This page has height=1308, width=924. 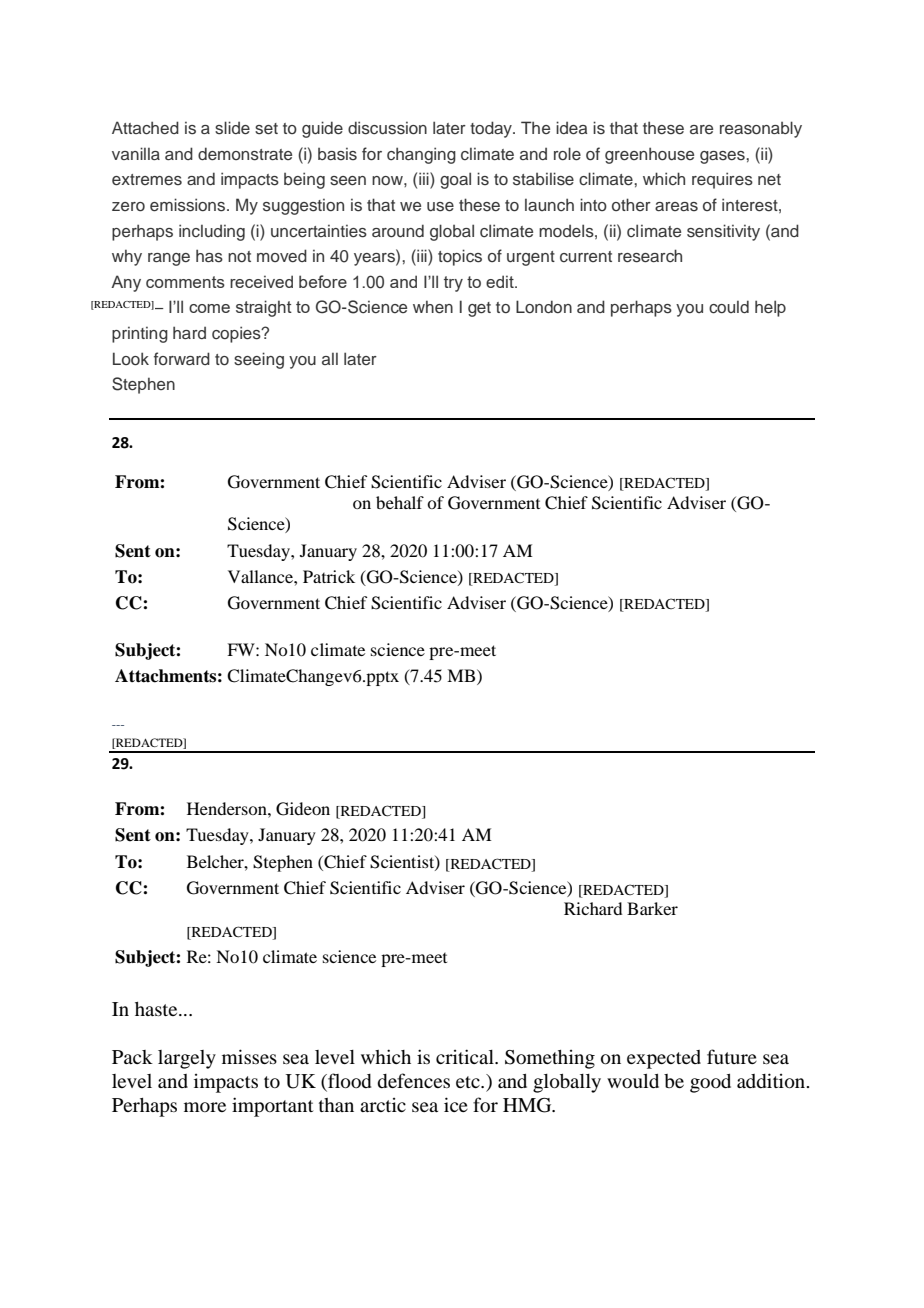 I want to click on Barker, so click(x=652, y=908).
